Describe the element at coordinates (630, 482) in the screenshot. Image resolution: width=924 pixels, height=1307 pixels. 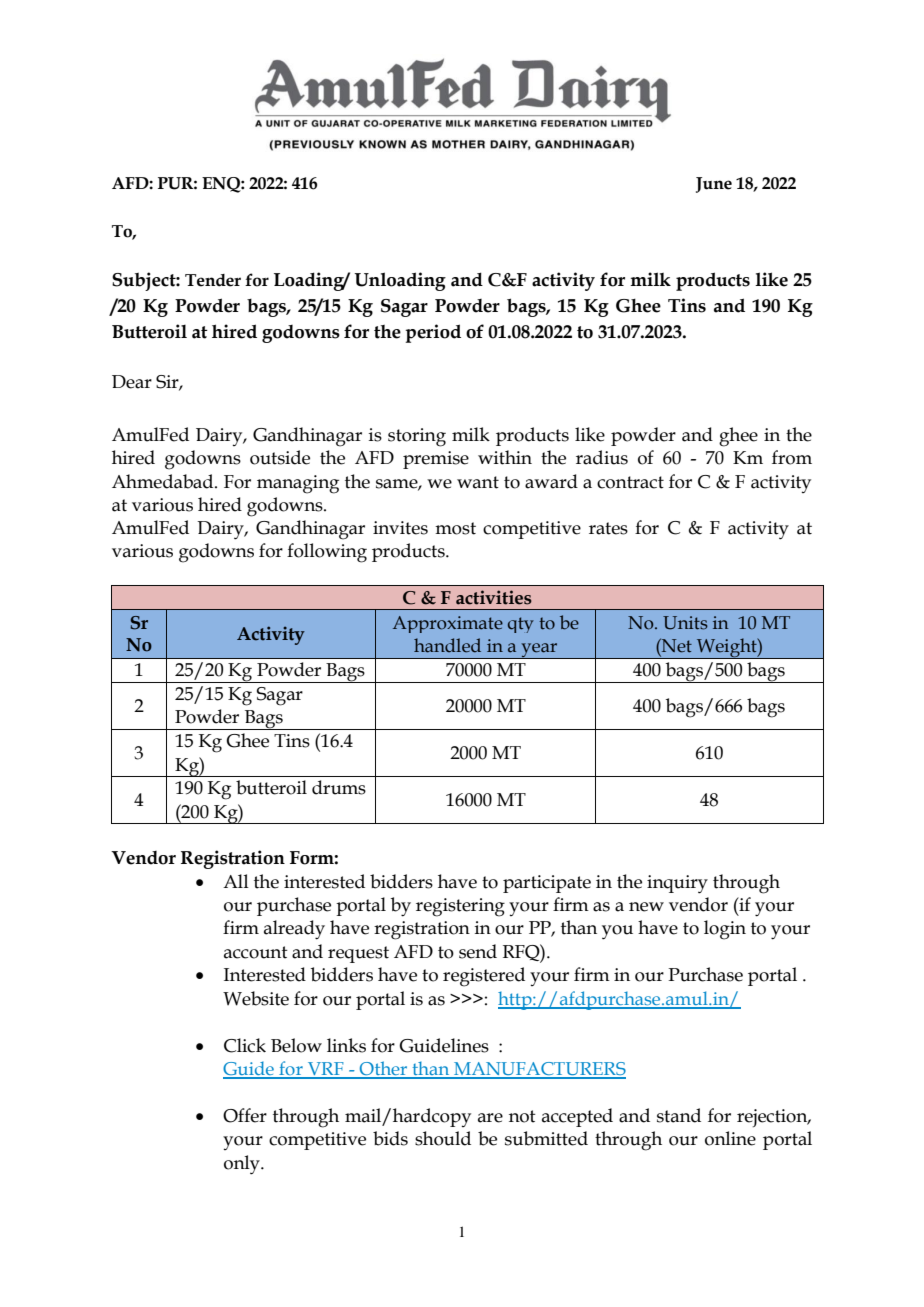
I see `contract` at that location.
